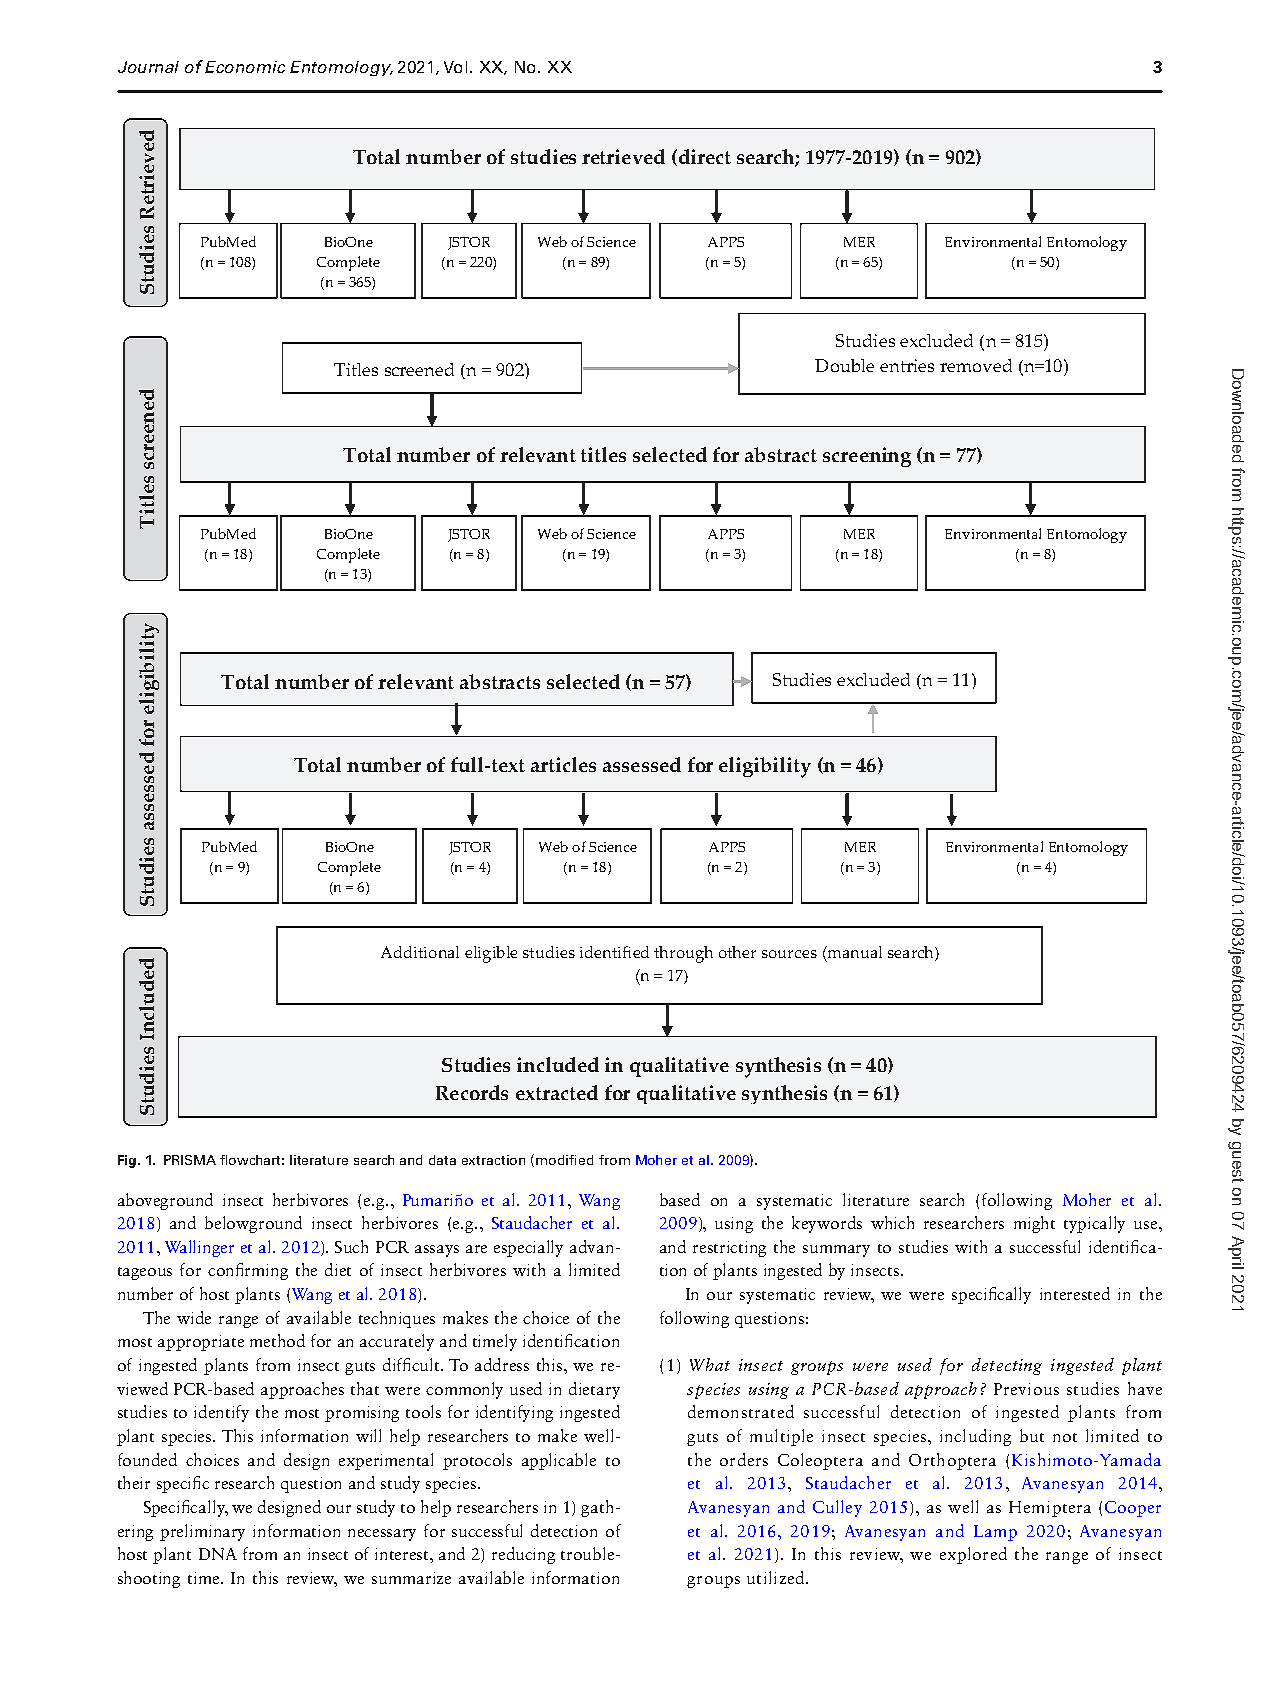  I want to click on Economic, so click(245, 67).
